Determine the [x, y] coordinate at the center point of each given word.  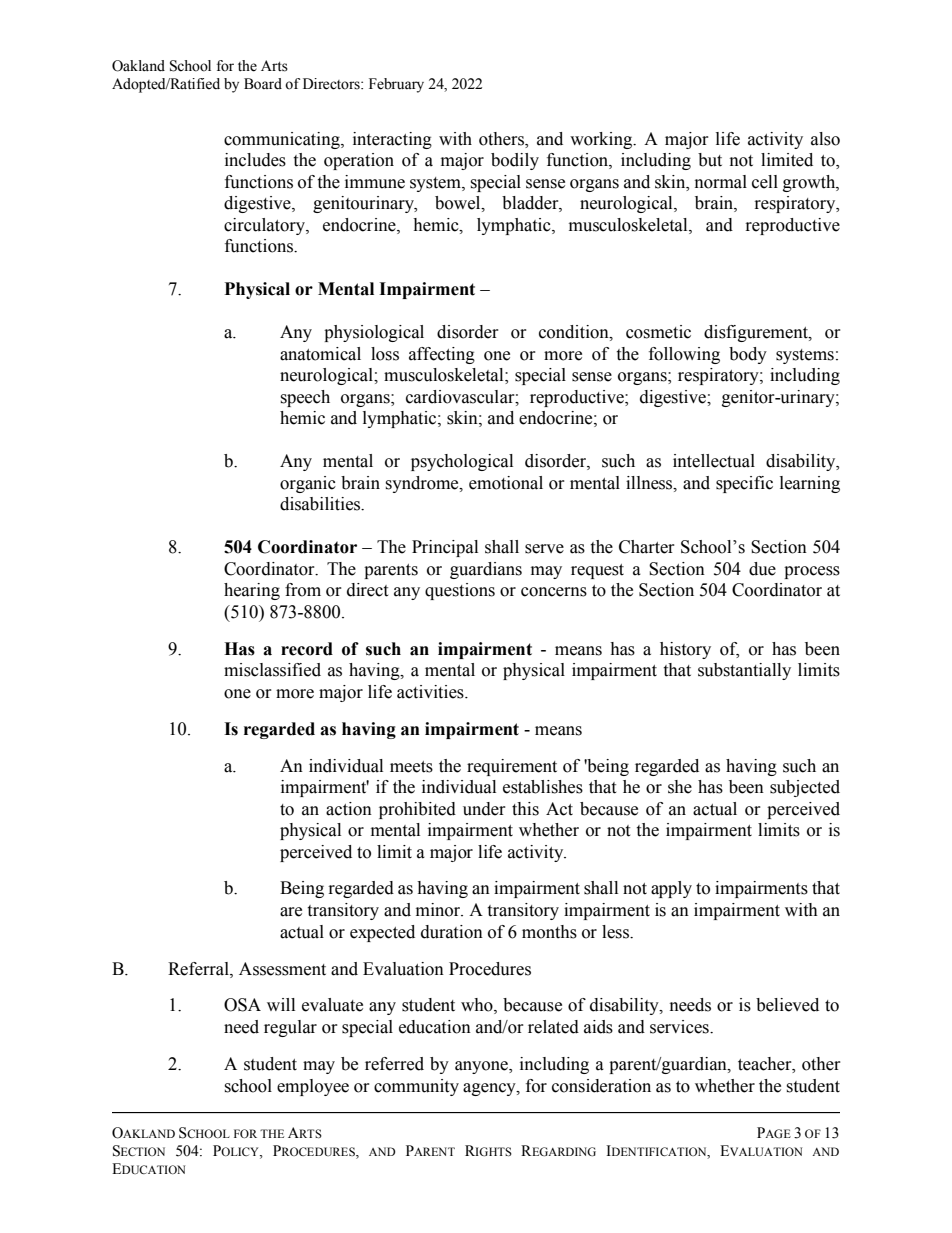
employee [313, 1087]
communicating [283, 140]
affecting [442, 355]
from [303, 590]
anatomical [320, 354]
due [762, 569]
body [748, 355]
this [525, 809]
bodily [515, 161]
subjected [805, 788]
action [349, 809]
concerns [554, 592]
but [710, 160]
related [553, 1027]
